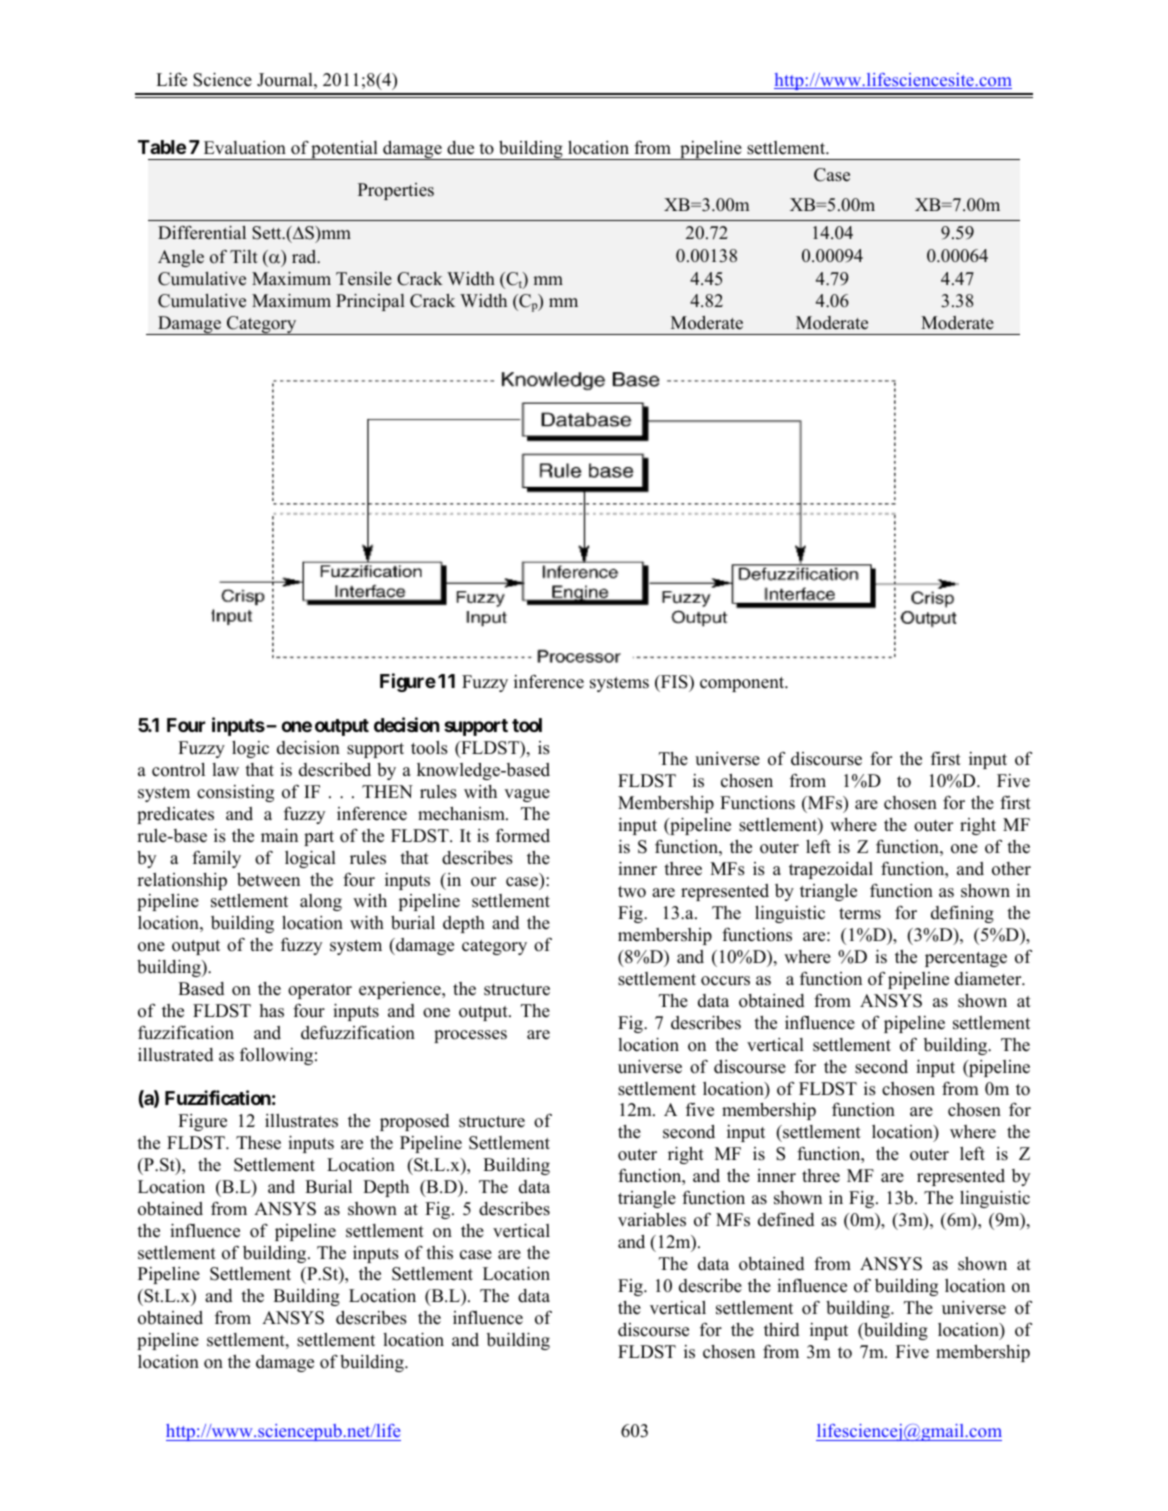 Image resolution: width=1168 pixels, height=1511 pixels. I want to click on vague, so click(527, 795).
